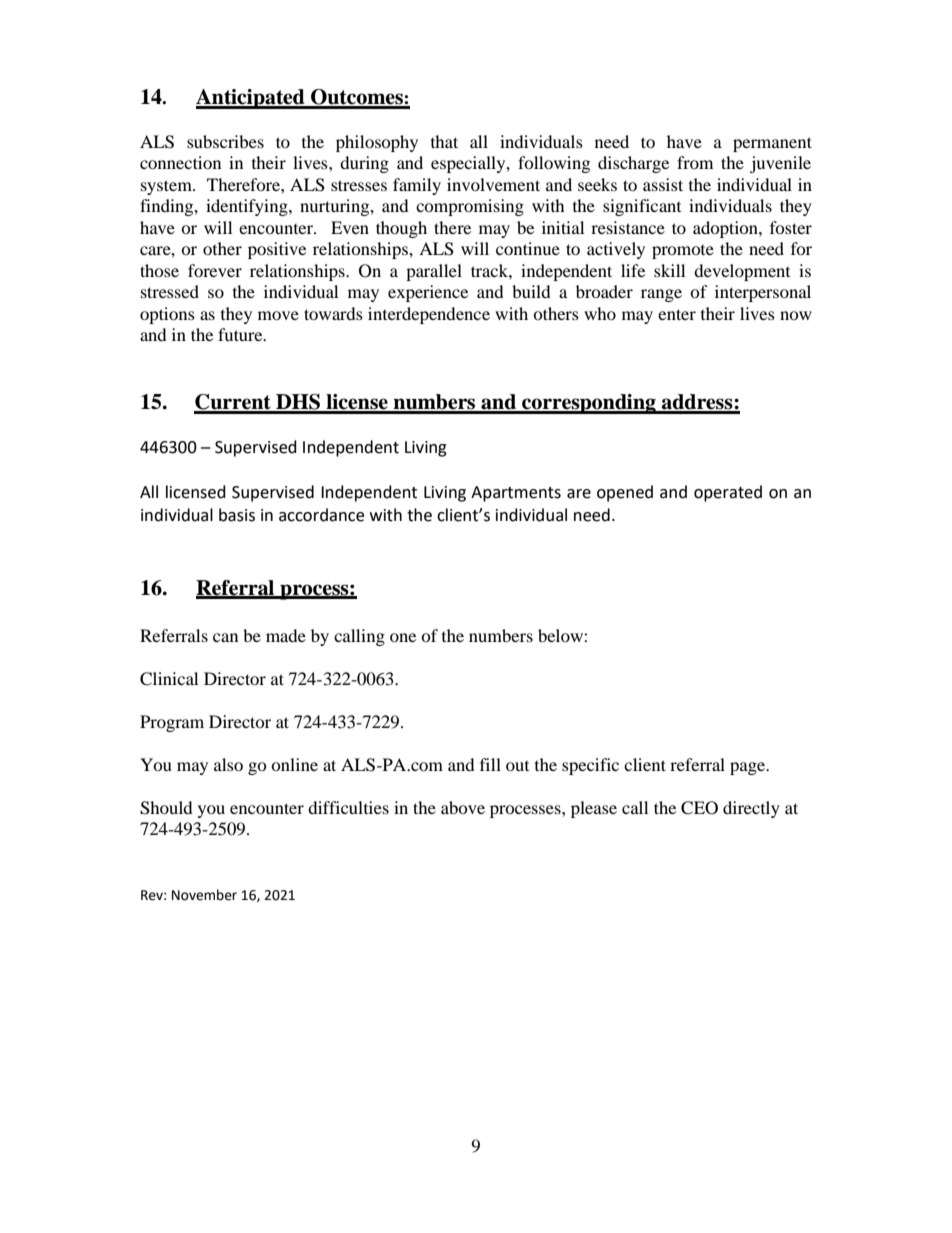 This screenshot has height=1233, width=952. I want to click on above, so click(463, 807).
